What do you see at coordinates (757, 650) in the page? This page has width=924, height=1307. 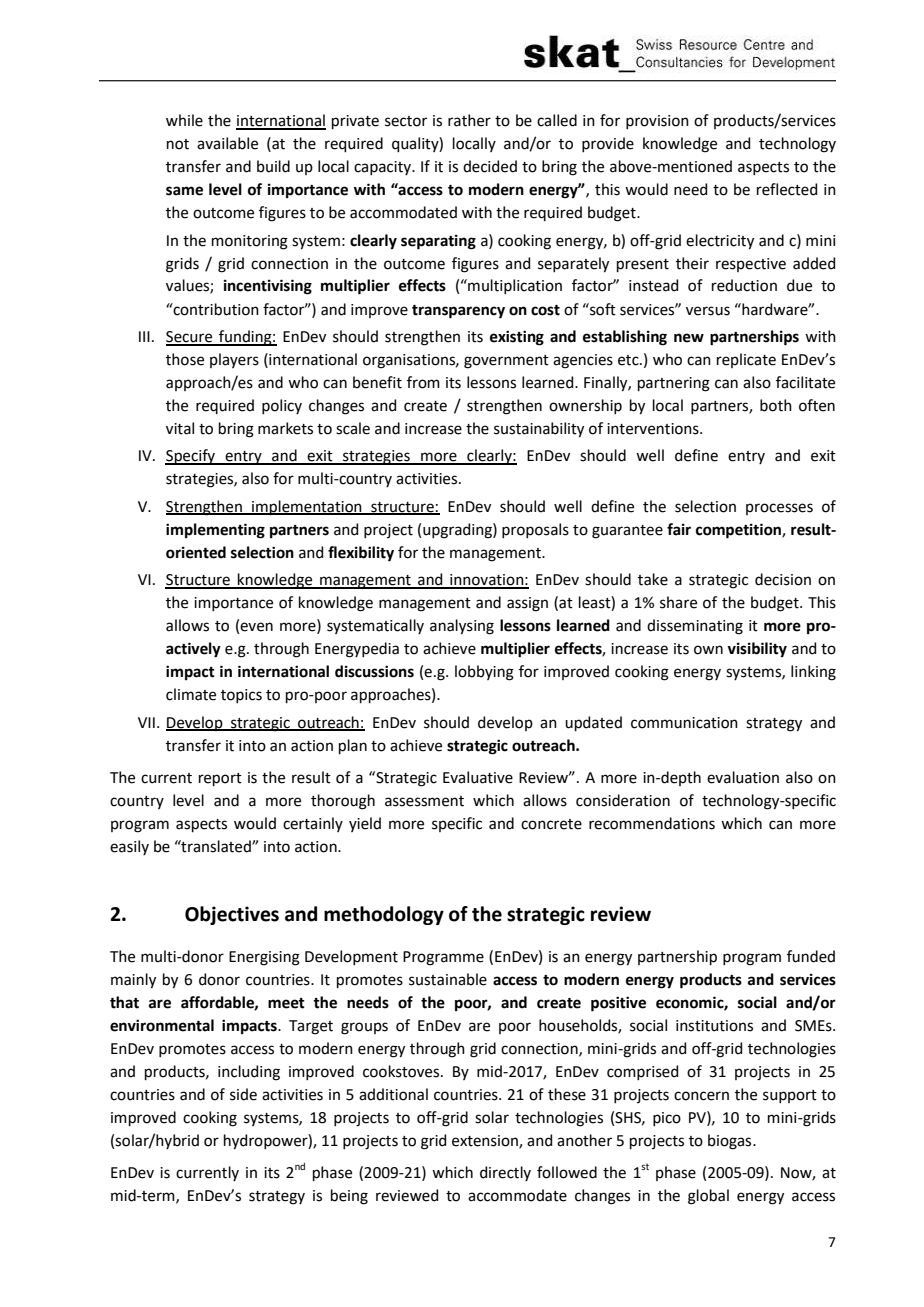 I see `visibility` at bounding box center [757, 650].
